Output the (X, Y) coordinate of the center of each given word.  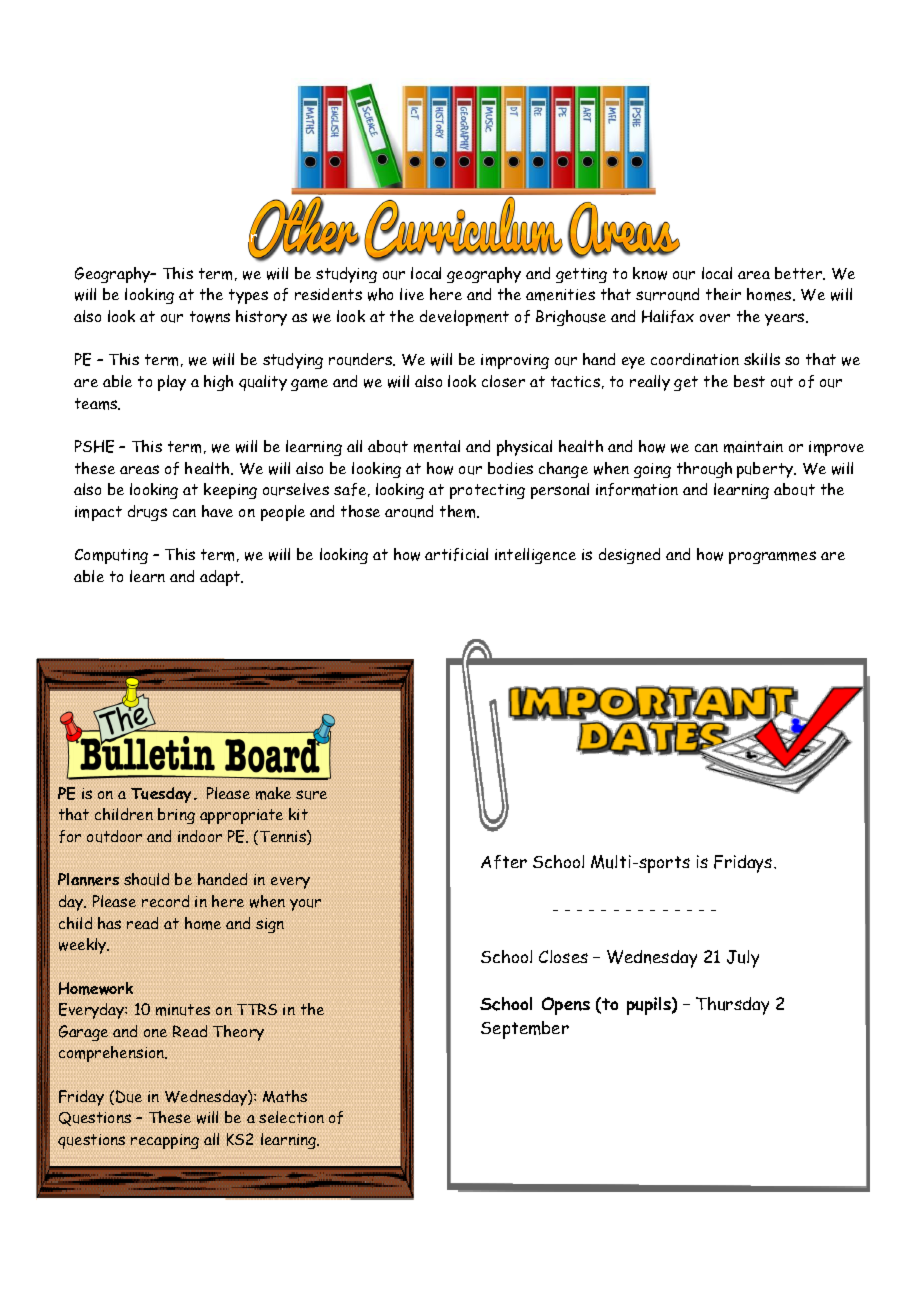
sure (311, 795)
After (504, 862)
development (464, 318)
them (459, 511)
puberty (766, 470)
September (525, 1030)
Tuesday (163, 795)
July (743, 959)
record (165, 901)
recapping (165, 1141)
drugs (147, 513)
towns (210, 317)
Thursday (732, 1006)
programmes (772, 557)
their (723, 294)
